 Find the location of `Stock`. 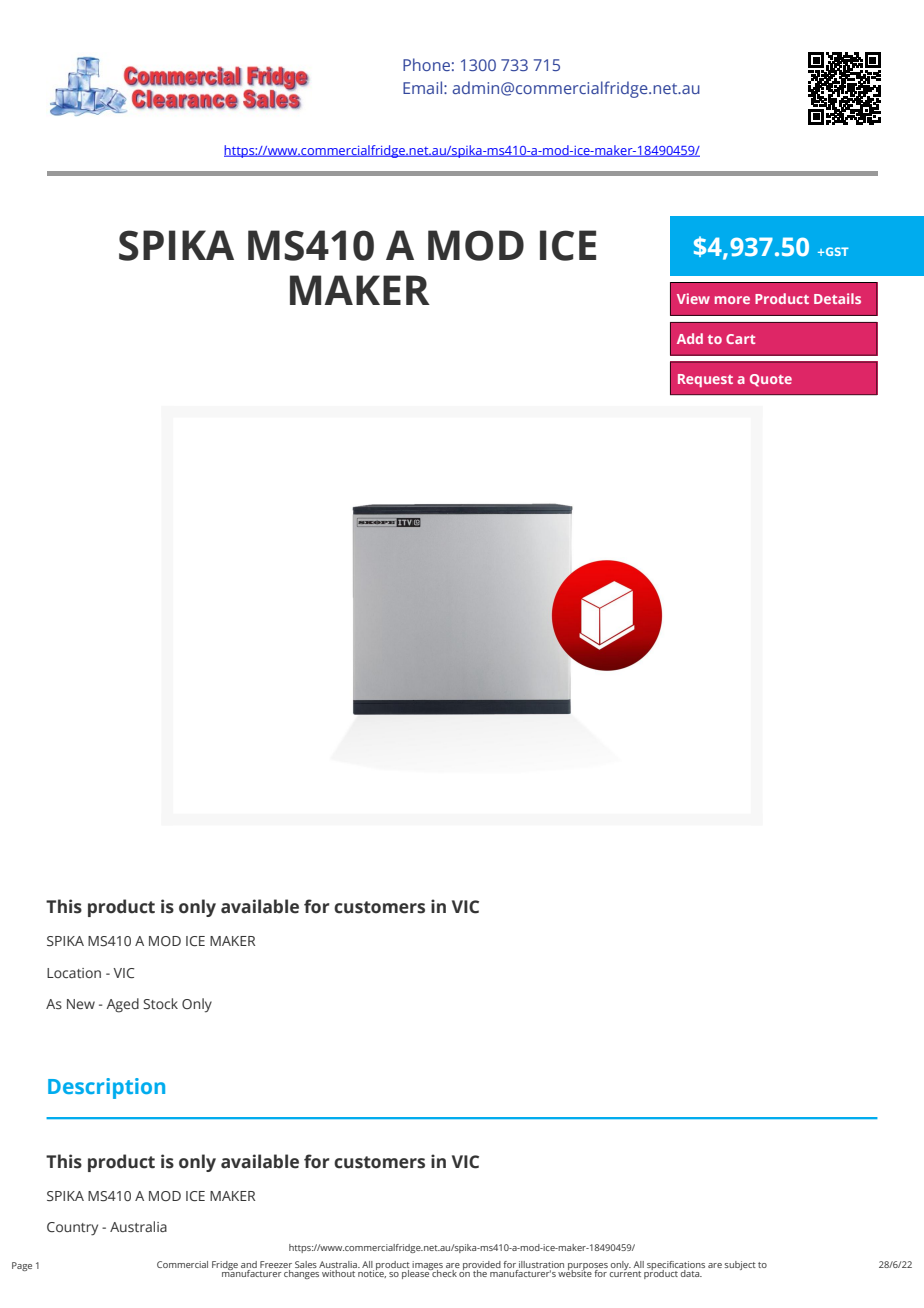

Stock is located at coordinates (160, 1003).
